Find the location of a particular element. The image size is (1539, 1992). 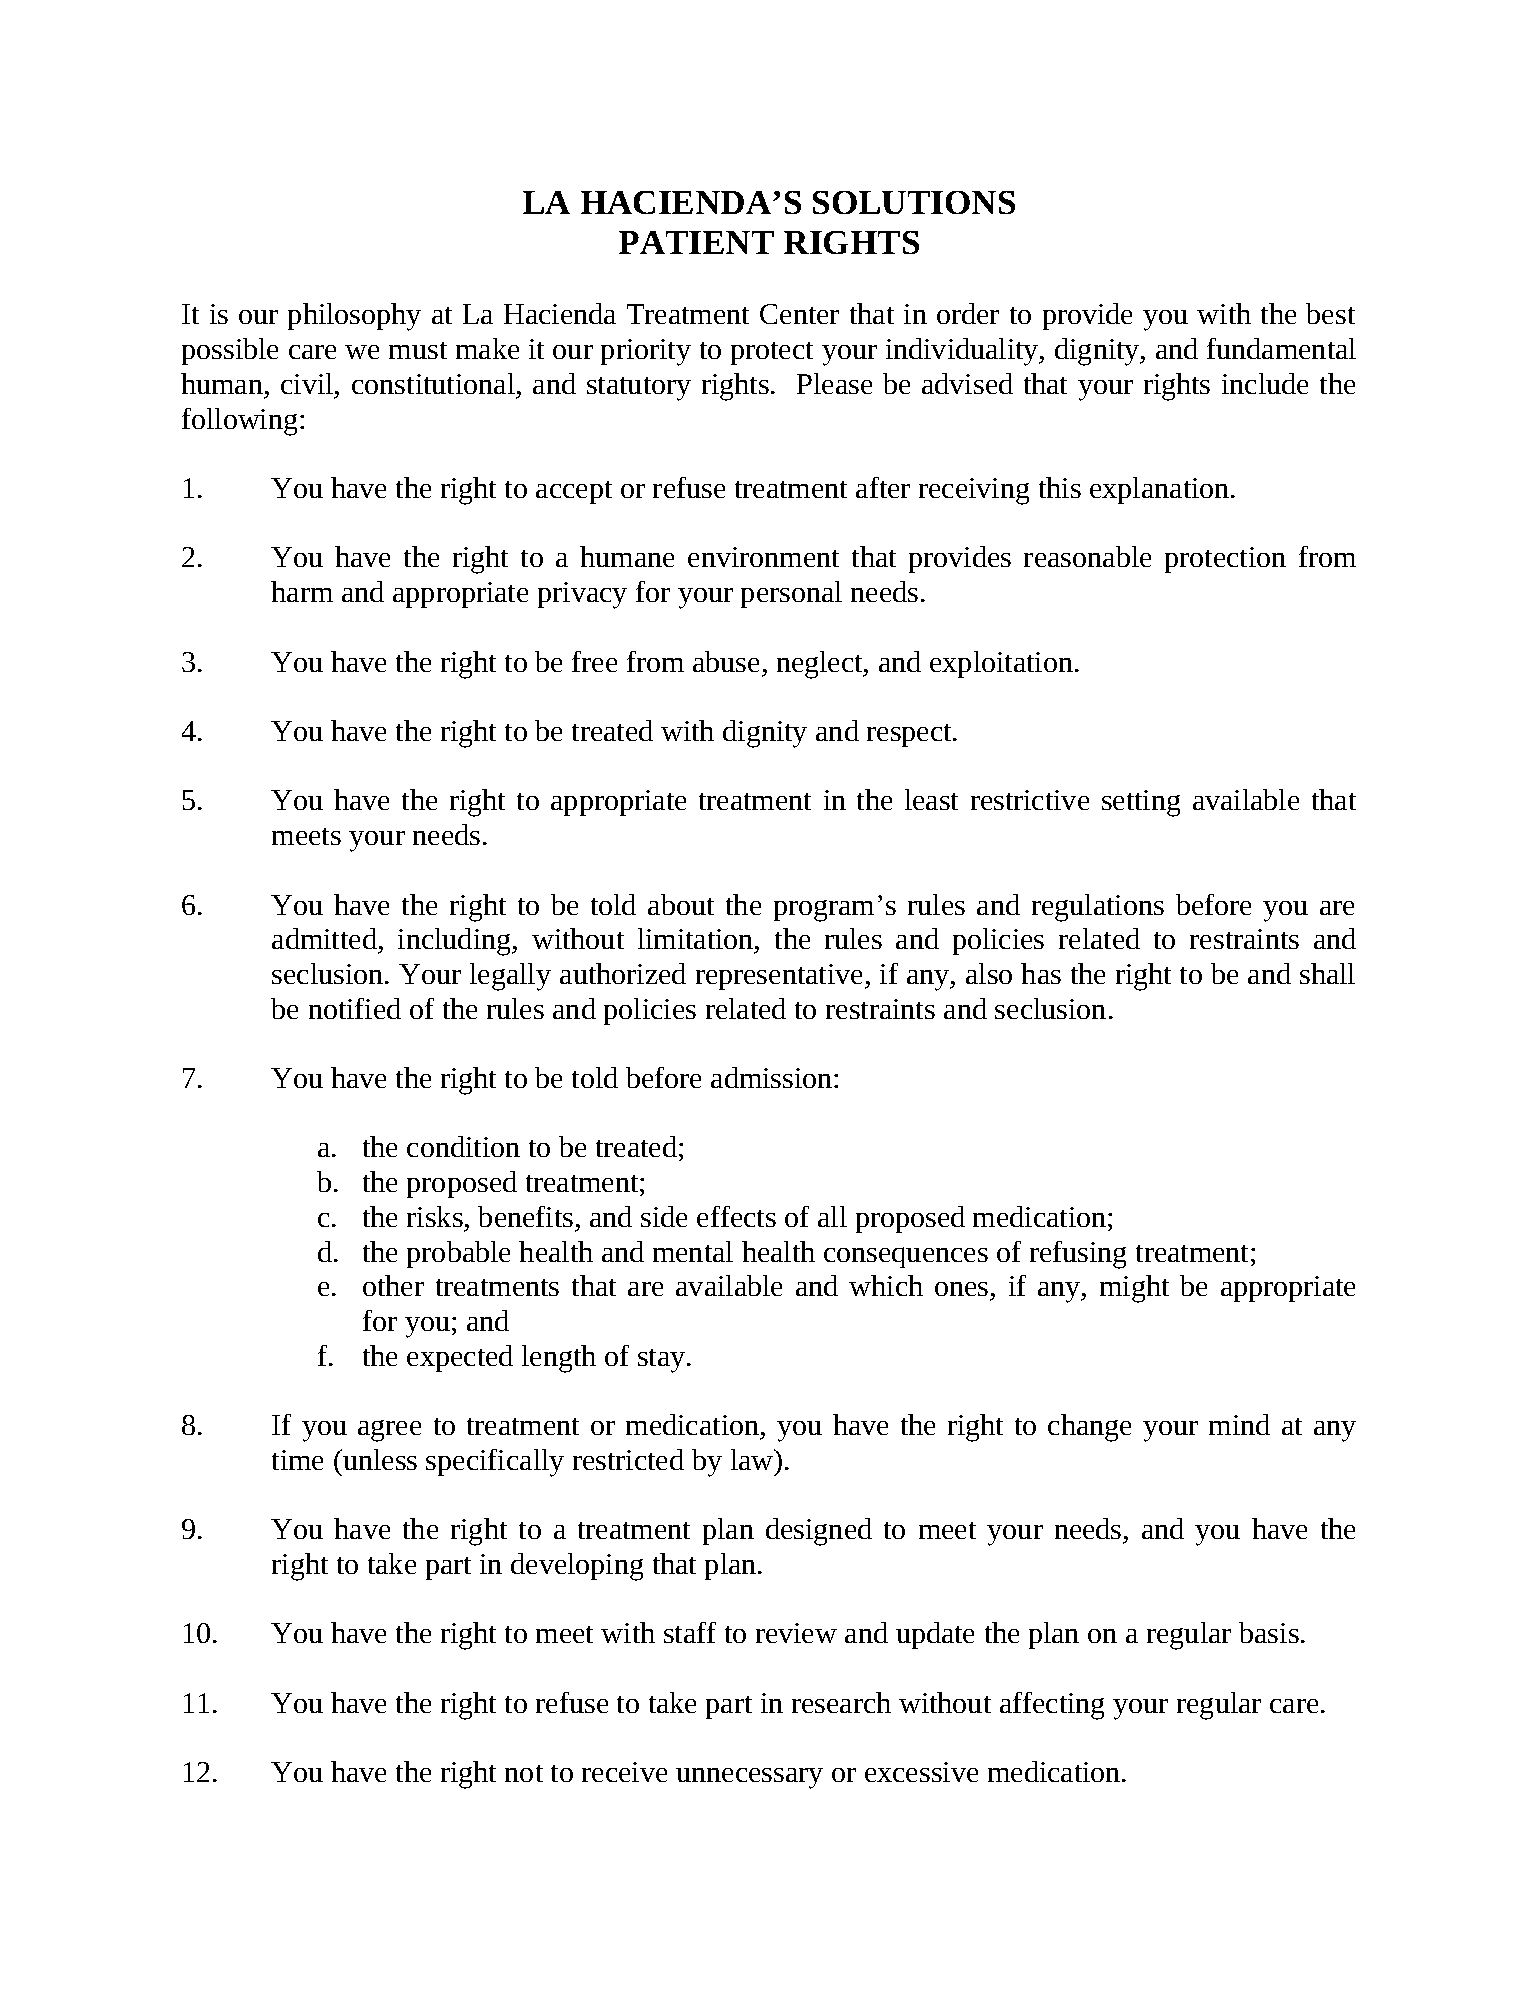

expected is located at coordinates (460, 1358).
